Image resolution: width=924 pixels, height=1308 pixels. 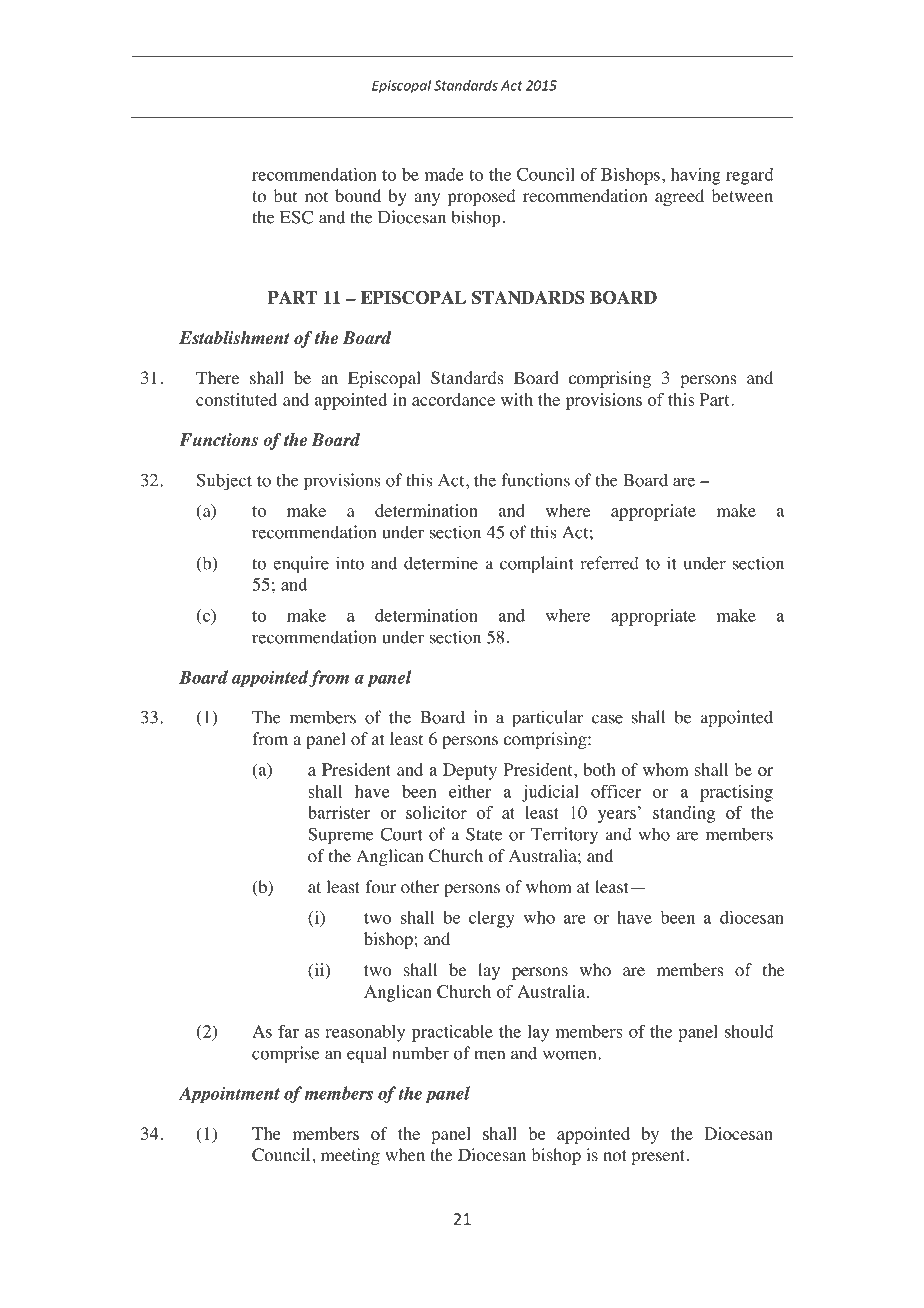 I want to click on proposed, so click(x=481, y=197).
